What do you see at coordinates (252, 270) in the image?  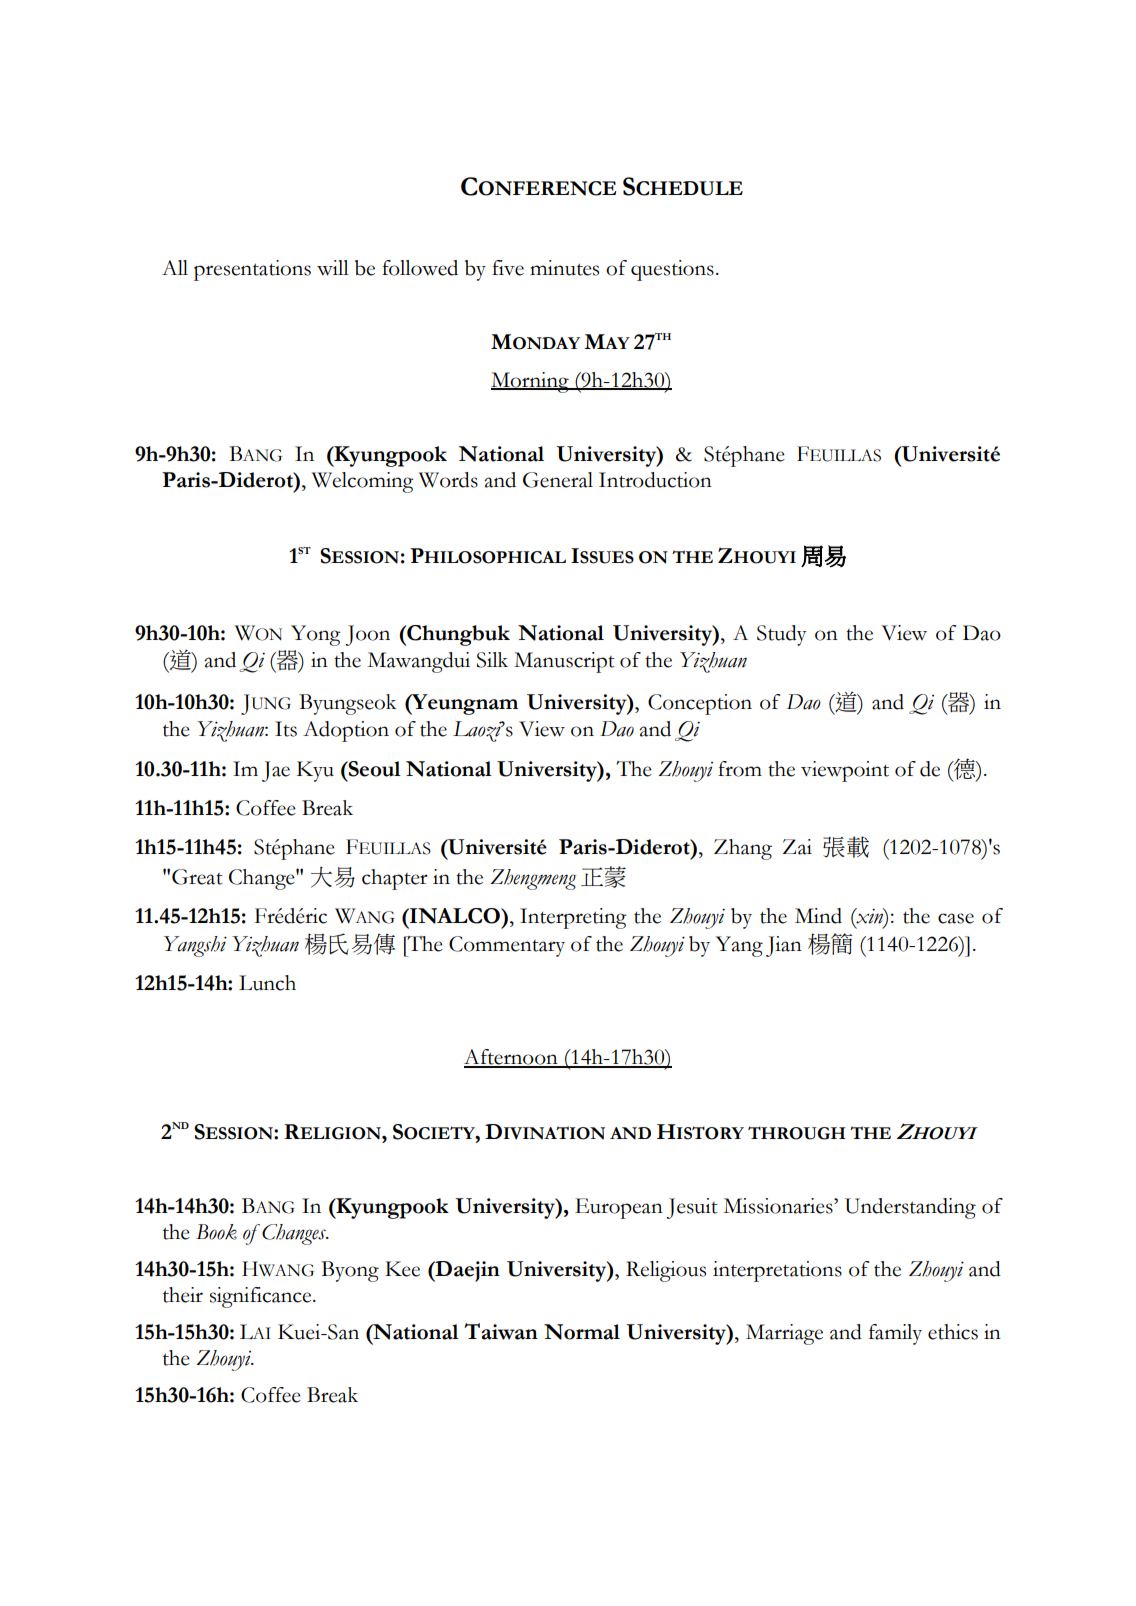 I see `presentations` at bounding box center [252, 270].
